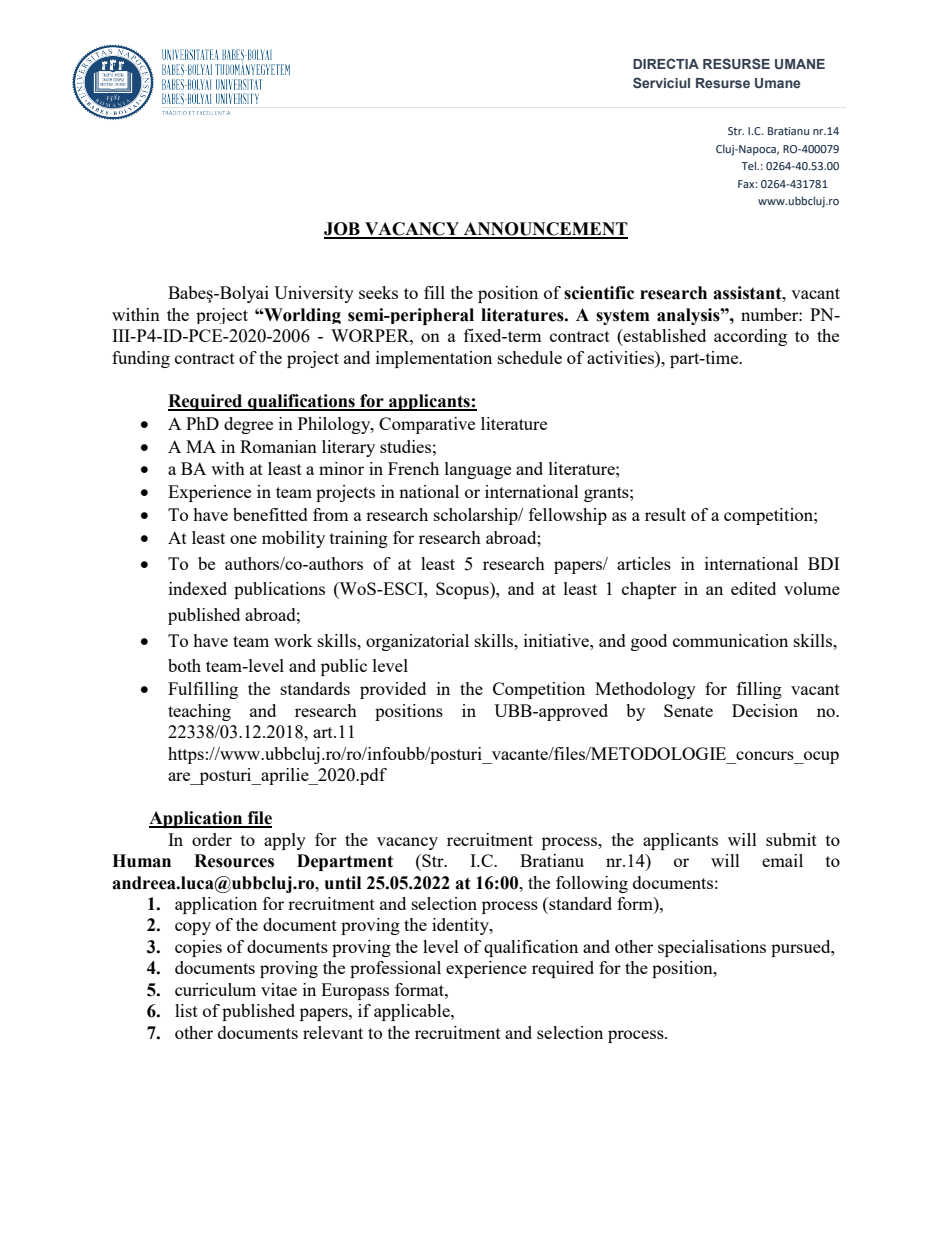 Image resolution: width=952 pixels, height=1233 pixels. I want to click on edited, so click(753, 588).
